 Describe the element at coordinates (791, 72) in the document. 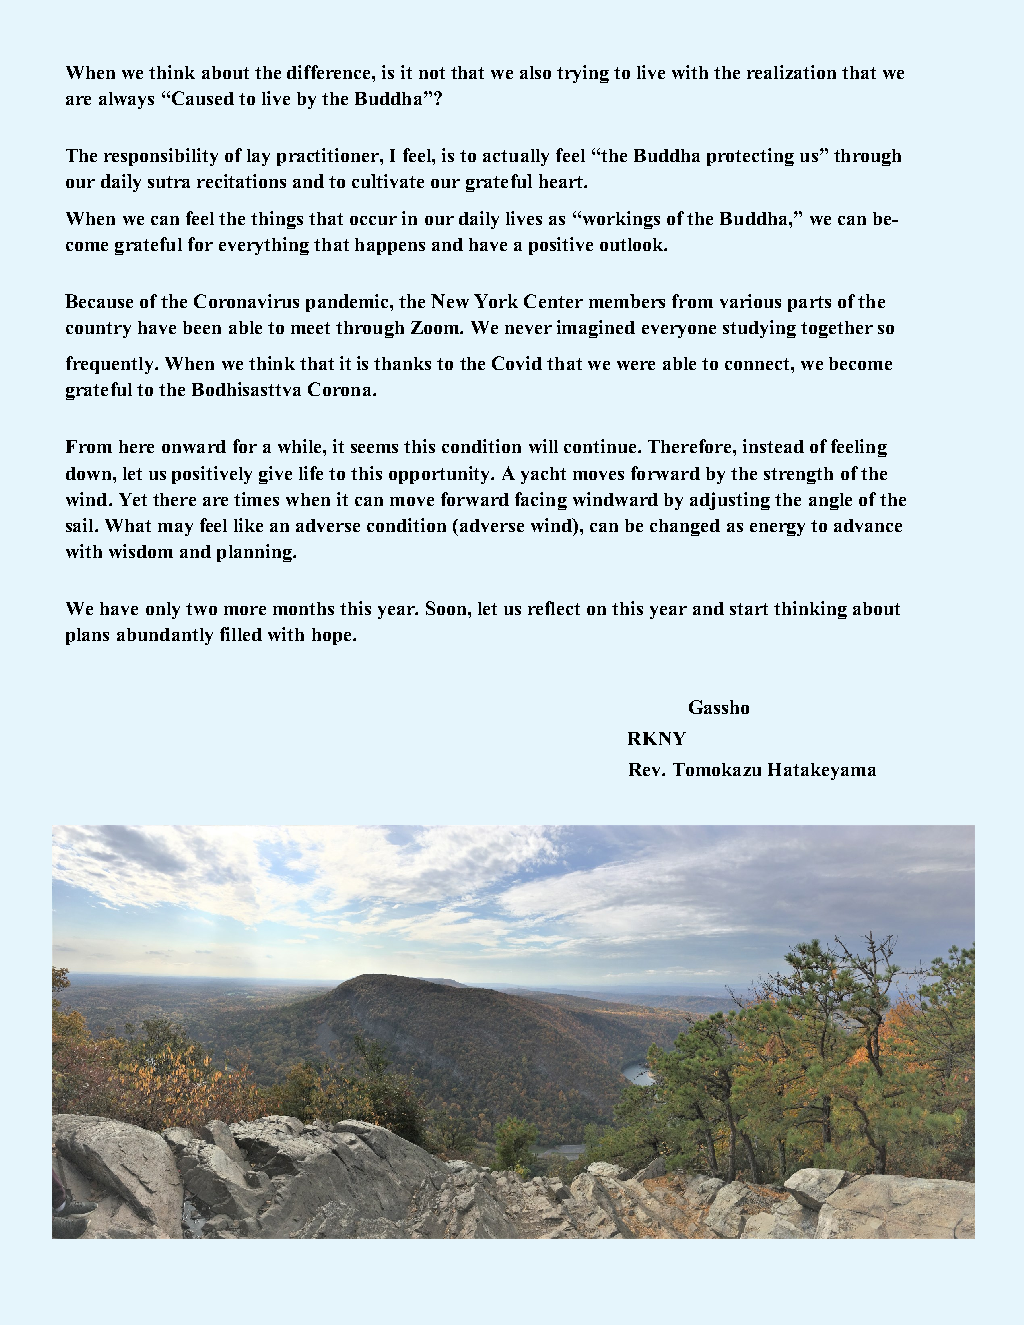

I see `realization` at that location.
